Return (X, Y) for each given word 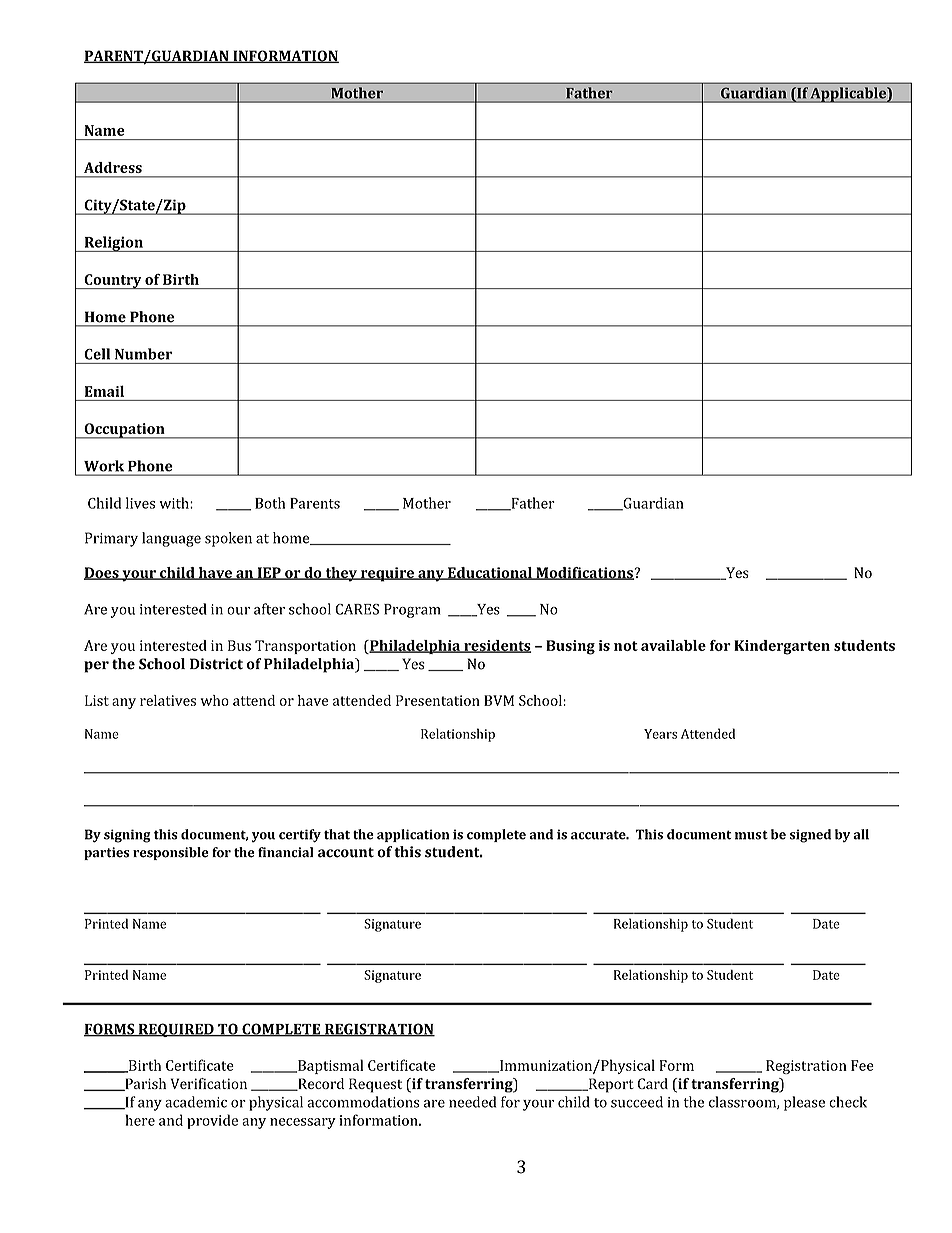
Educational (490, 573)
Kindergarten (782, 647)
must (751, 835)
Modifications (584, 573)
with (175, 503)
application (413, 835)
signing (127, 836)
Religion (113, 244)
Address (113, 167)
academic (196, 1102)
